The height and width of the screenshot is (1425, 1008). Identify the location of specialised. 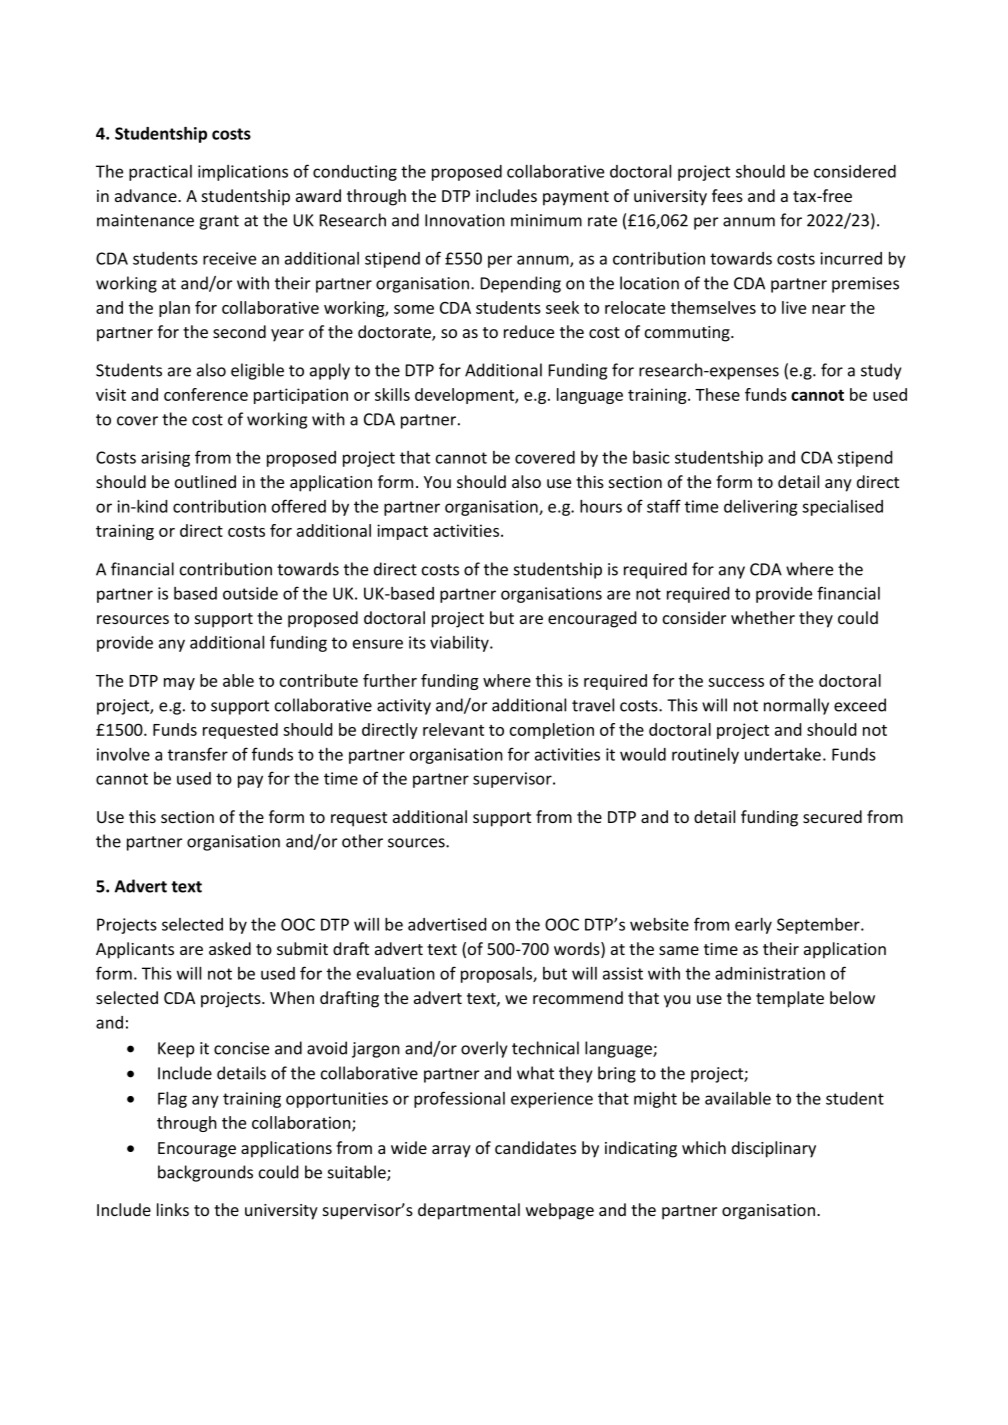
(842, 508).
